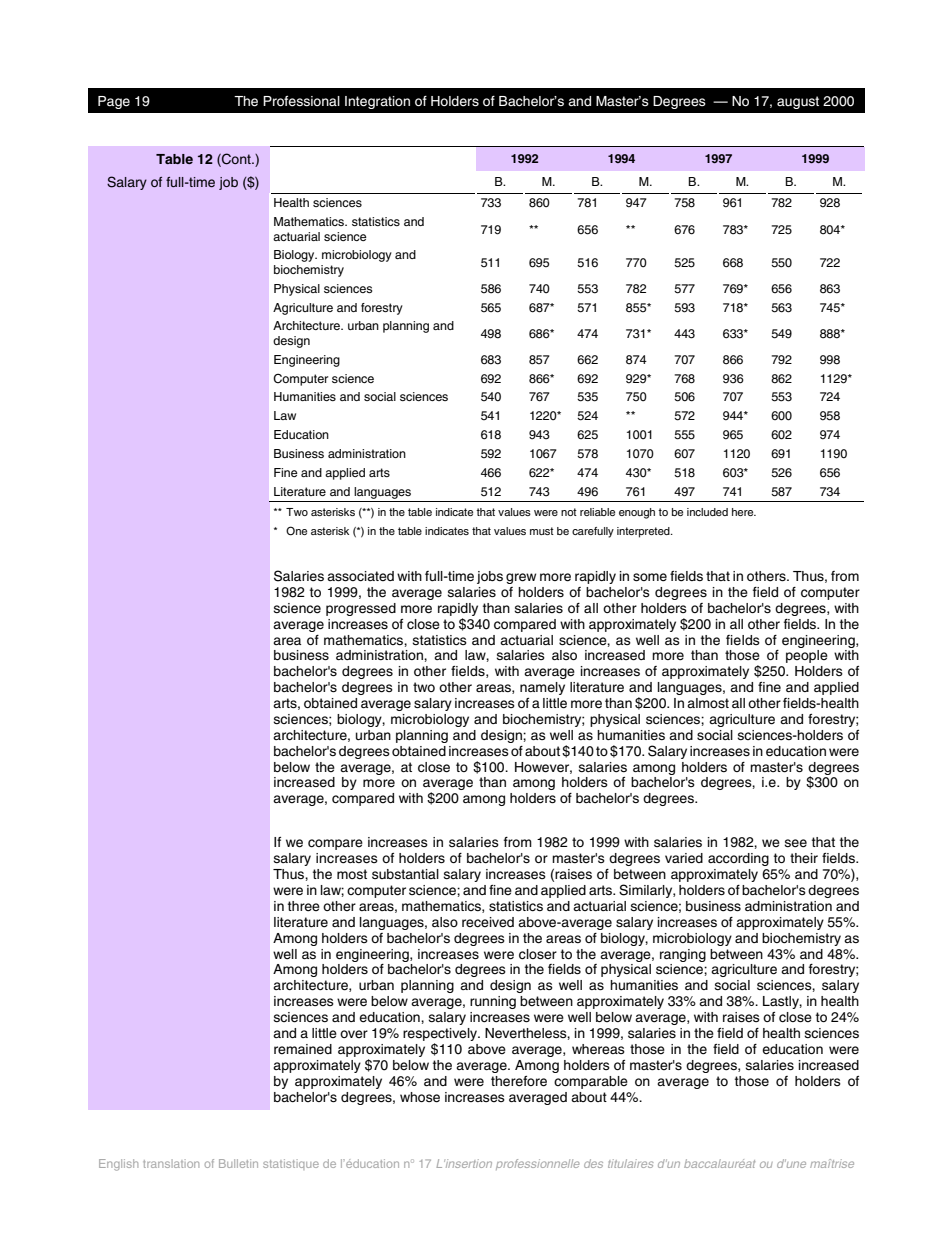  I want to click on Page, so click(114, 102).
